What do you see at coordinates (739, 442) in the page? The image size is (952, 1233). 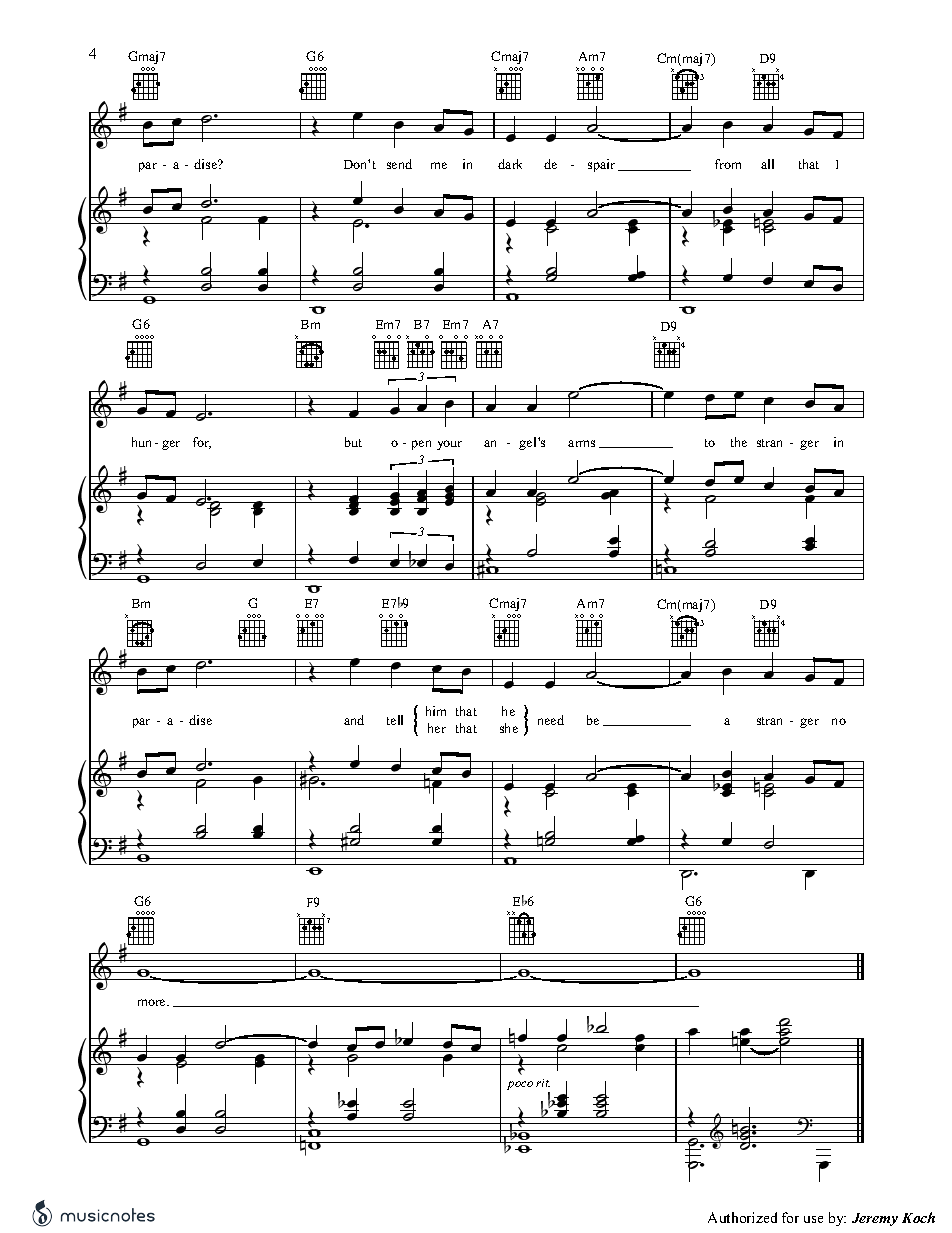 I see `the` at bounding box center [739, 442].
